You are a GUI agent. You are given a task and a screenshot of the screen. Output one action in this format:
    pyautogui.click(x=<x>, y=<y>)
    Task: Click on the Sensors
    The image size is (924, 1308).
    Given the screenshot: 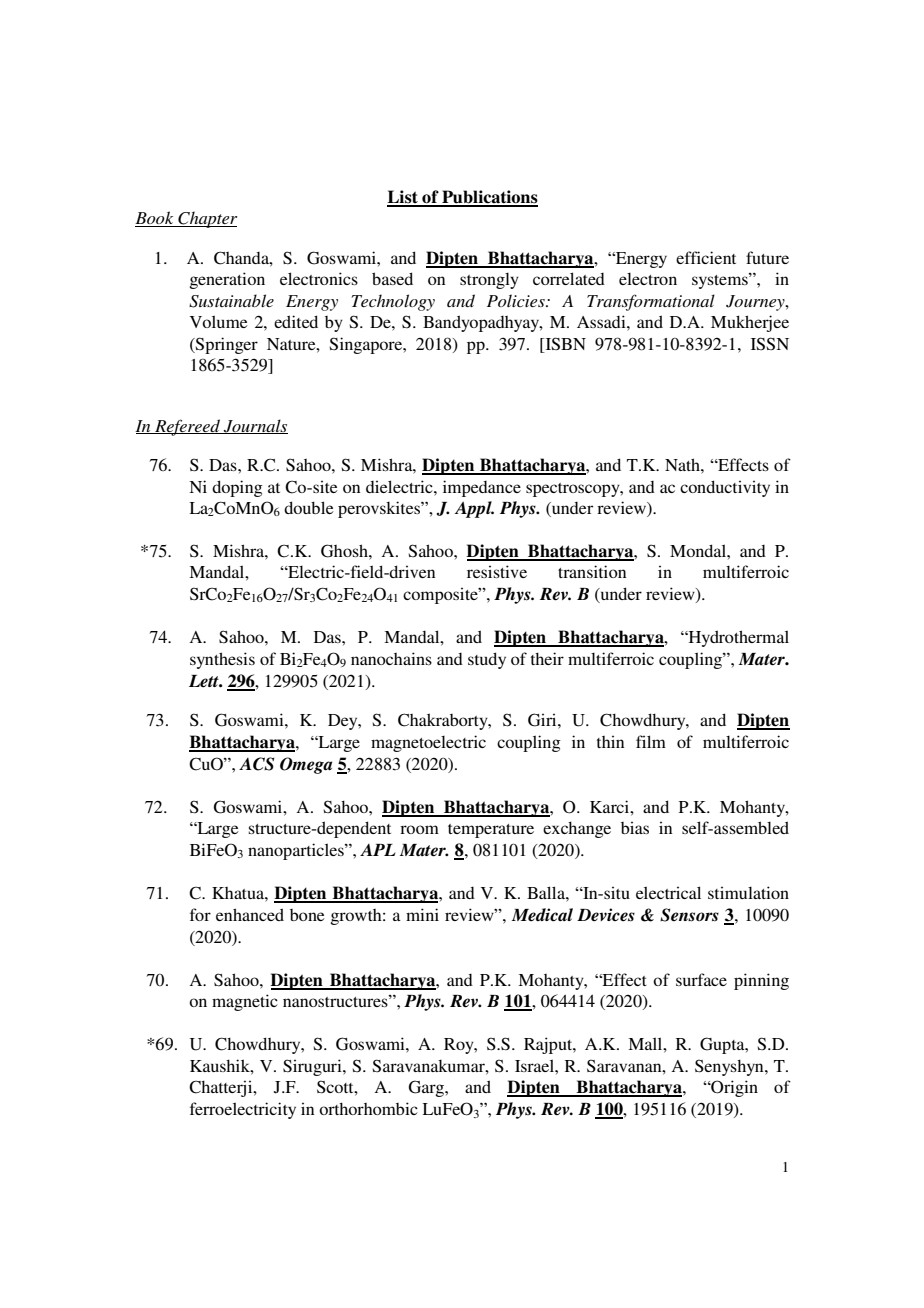 What is the action you would take?
    pyautogui.click(x=689, y=915)
